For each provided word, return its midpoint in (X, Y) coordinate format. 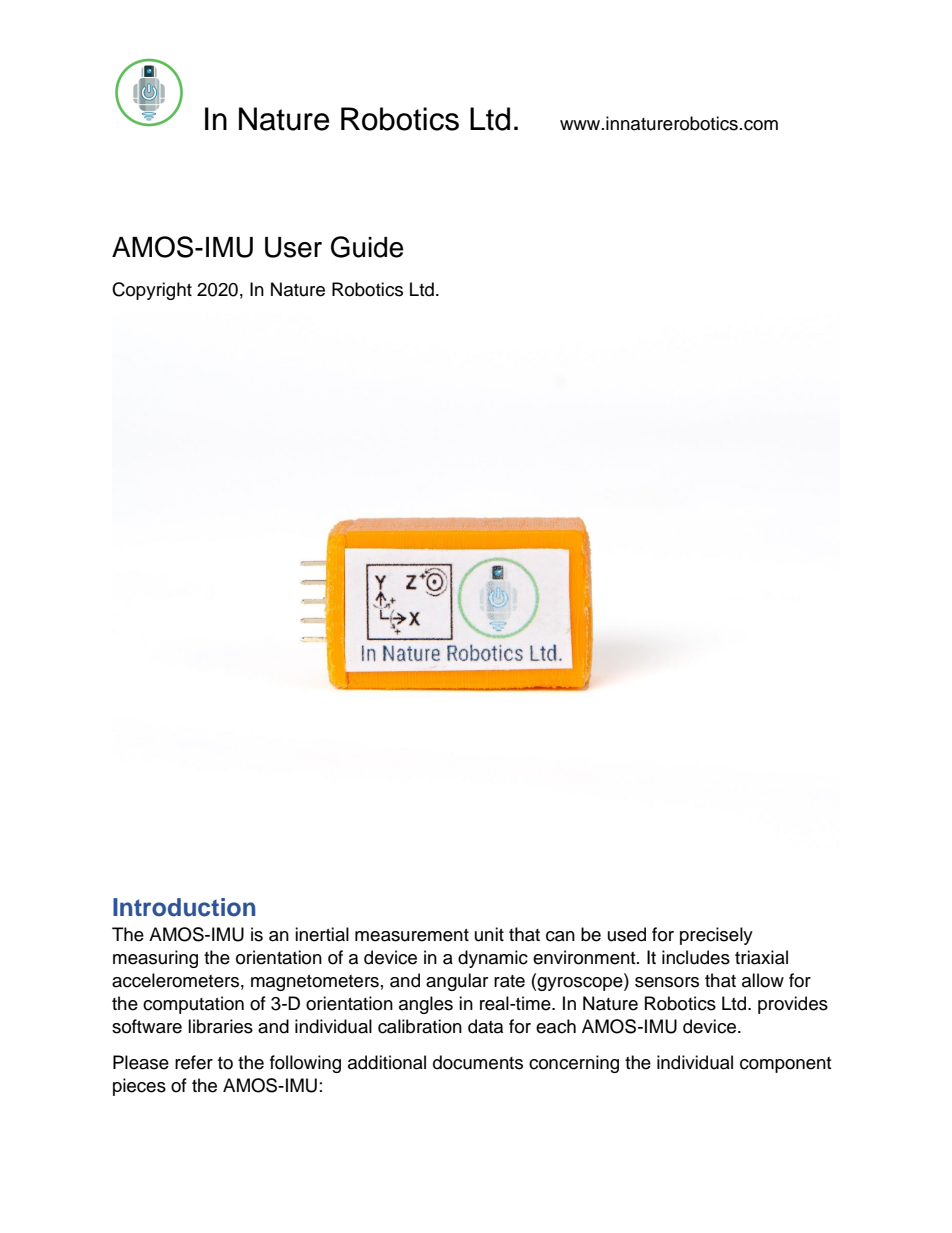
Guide (367, 247)
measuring (155, 959)
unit (489, 934)
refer (194, 1062)
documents (478, 1062)
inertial (322, 934)
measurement (412, 935)
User (293, 247)
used (627, 934)
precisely (716, 936)
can (560, 936)
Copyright (152, 291)
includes (696, 957)
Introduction (184, 907)
